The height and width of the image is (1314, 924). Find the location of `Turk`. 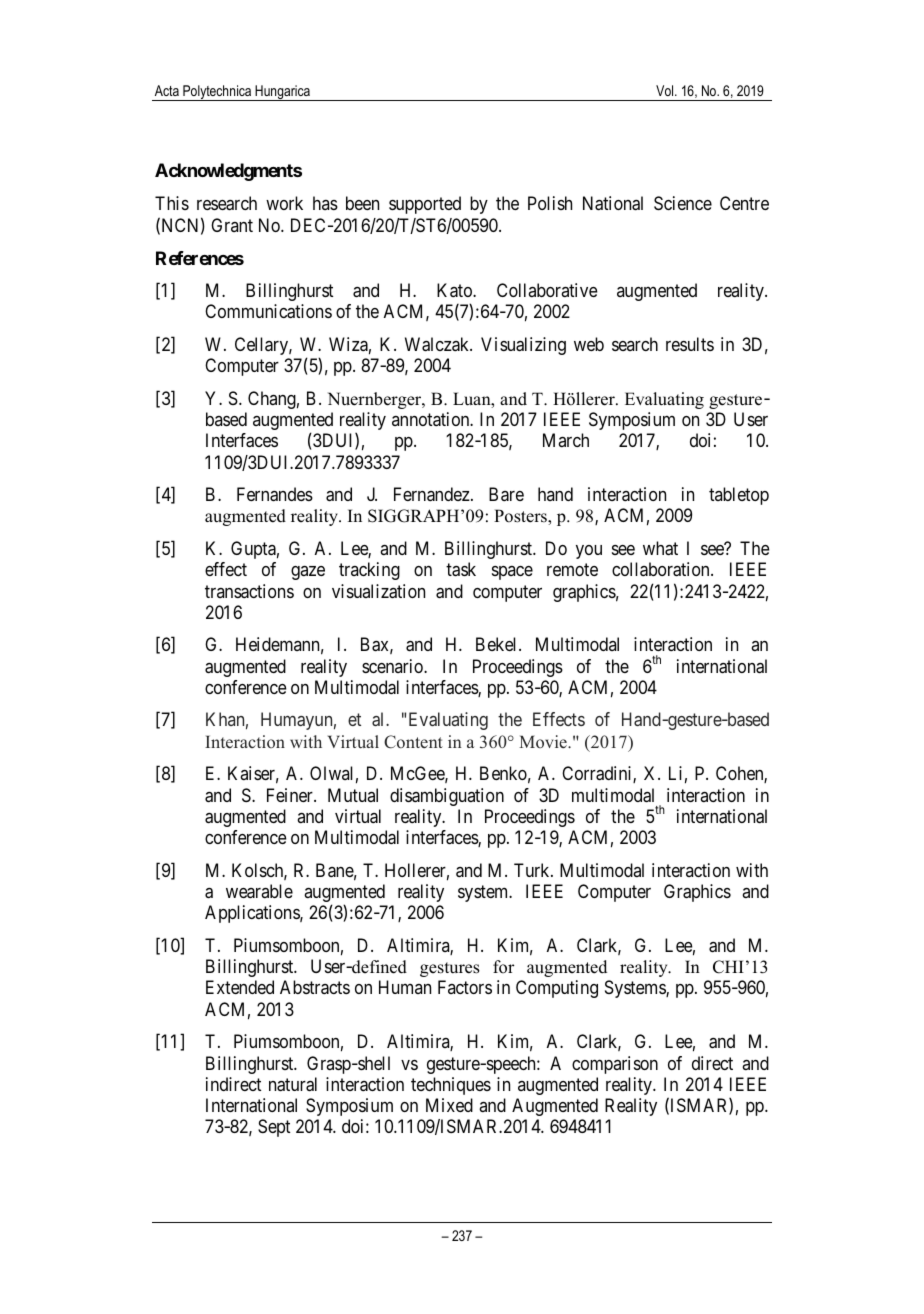

Turk is located at coordinates (533, 870).
